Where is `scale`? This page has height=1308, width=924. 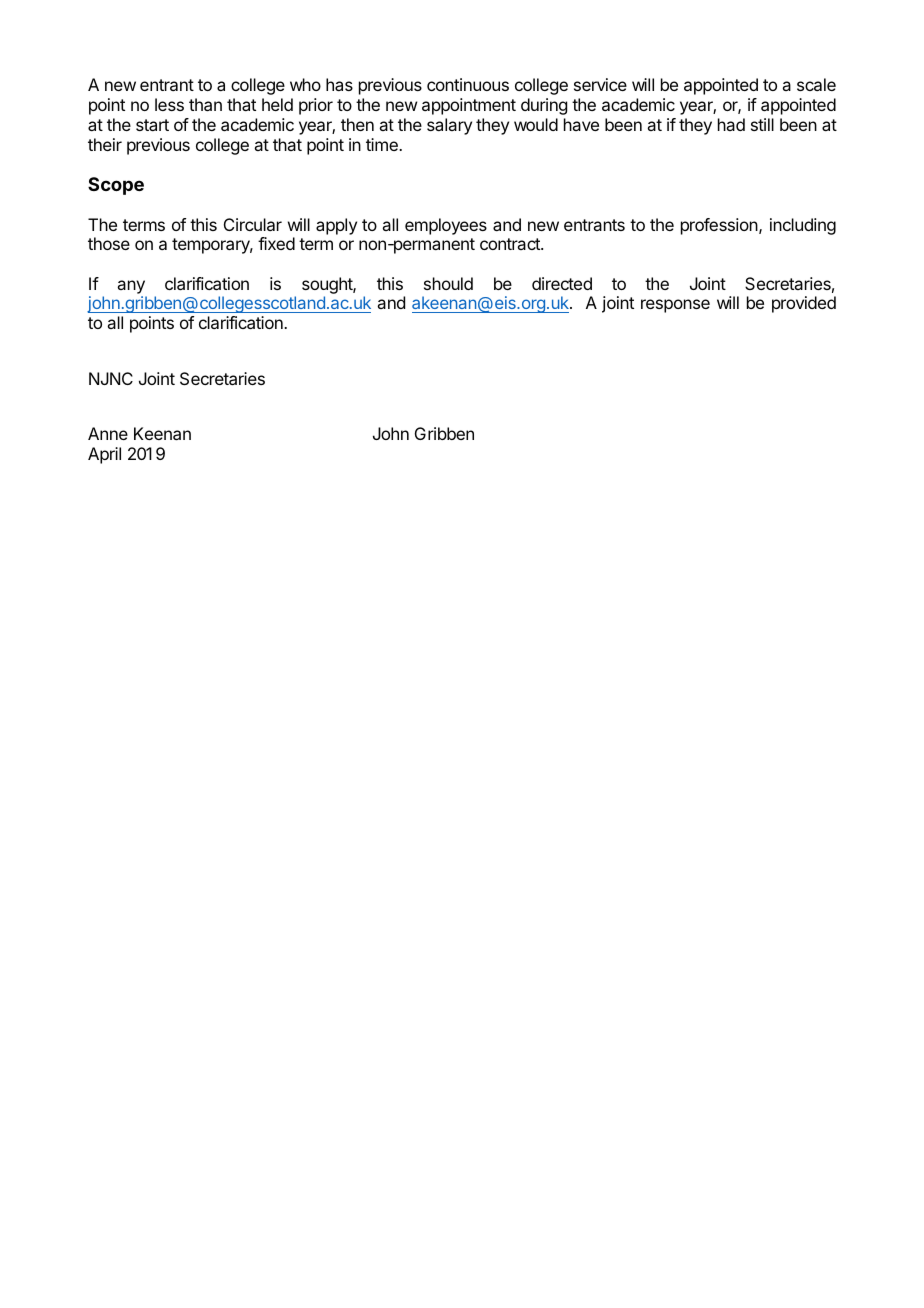 scale is located at coordinates (816, 84).
